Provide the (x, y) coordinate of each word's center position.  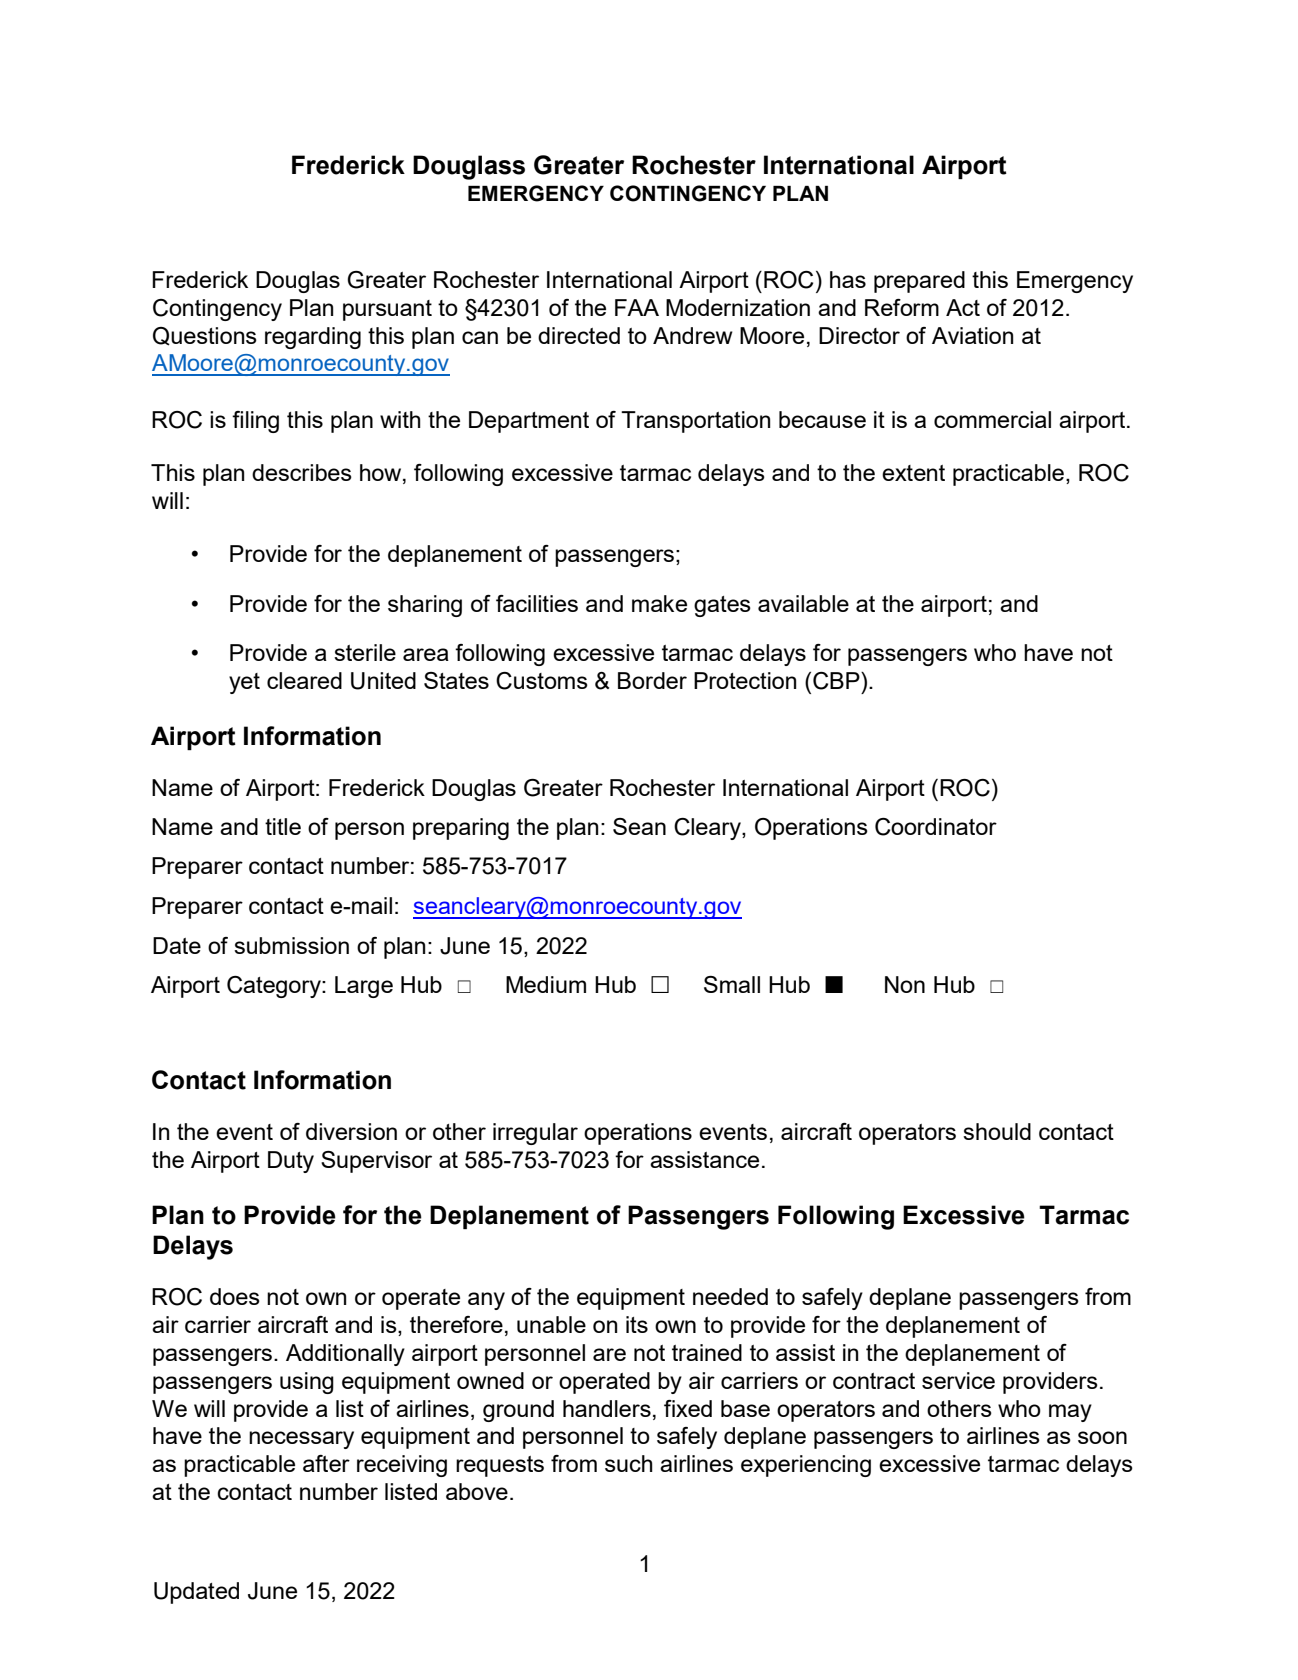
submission (291, 945)
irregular (535, 1134)
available (803, 603)
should (997, 1131)
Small (732, 984)
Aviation (972, 335)
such (629, 1463)
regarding (313, 338)
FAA (637, 307)
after (326, 1463)
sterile (365, 652)
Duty (291, 1162)
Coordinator (936, 827)
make (659, 603)
